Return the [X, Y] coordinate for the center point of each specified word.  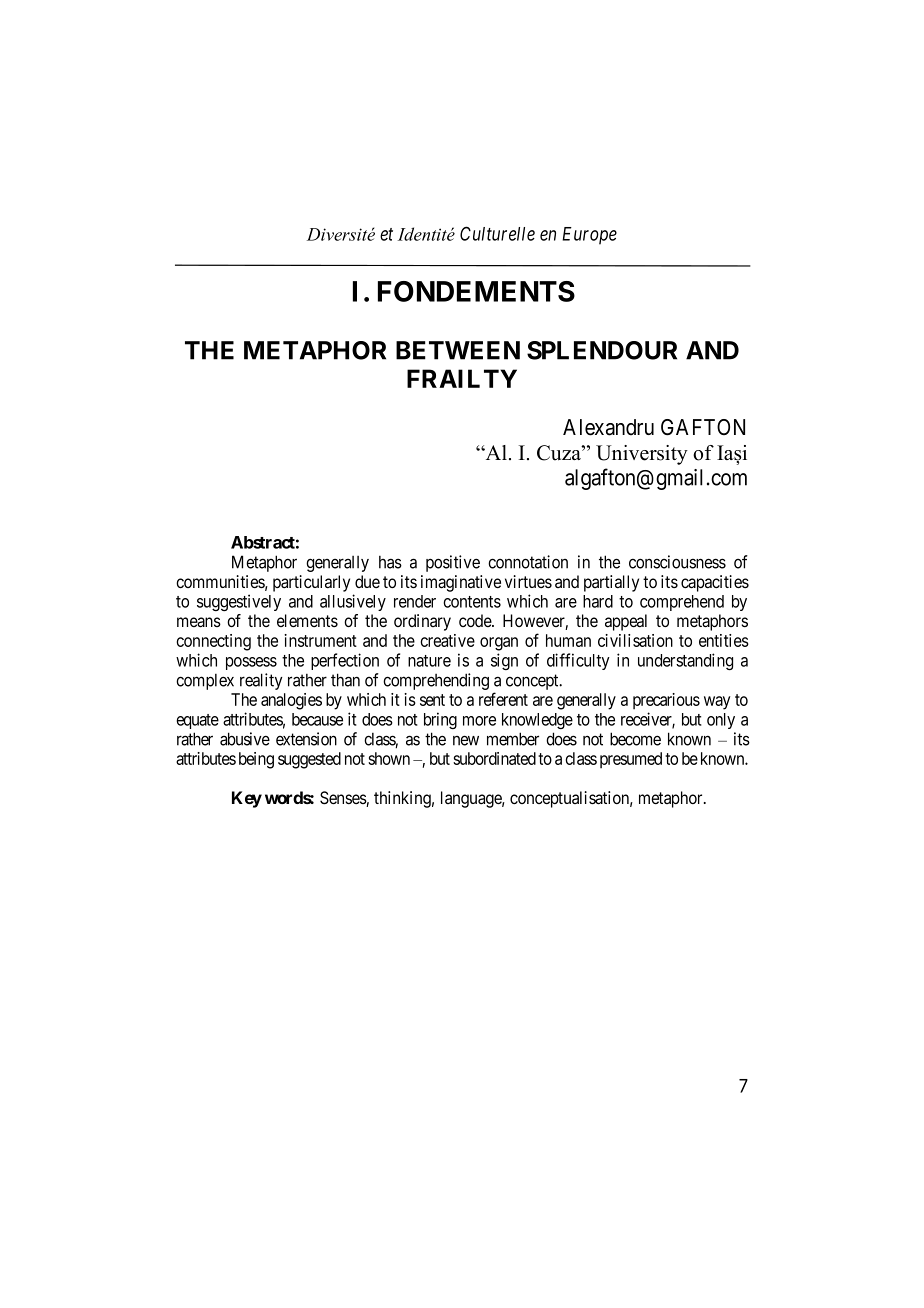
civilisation [635, 640]
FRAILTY [462, 378]
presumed [631, 760]
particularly [311, 583]
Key [247, 799]
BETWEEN [458, 350]
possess [251, 663]
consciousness [677, 562]
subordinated [494, 758]
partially [611, 583]
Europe [589, 236]
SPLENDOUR [602, 350]
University [642, 455]
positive [453, 563]
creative [447, 640]
